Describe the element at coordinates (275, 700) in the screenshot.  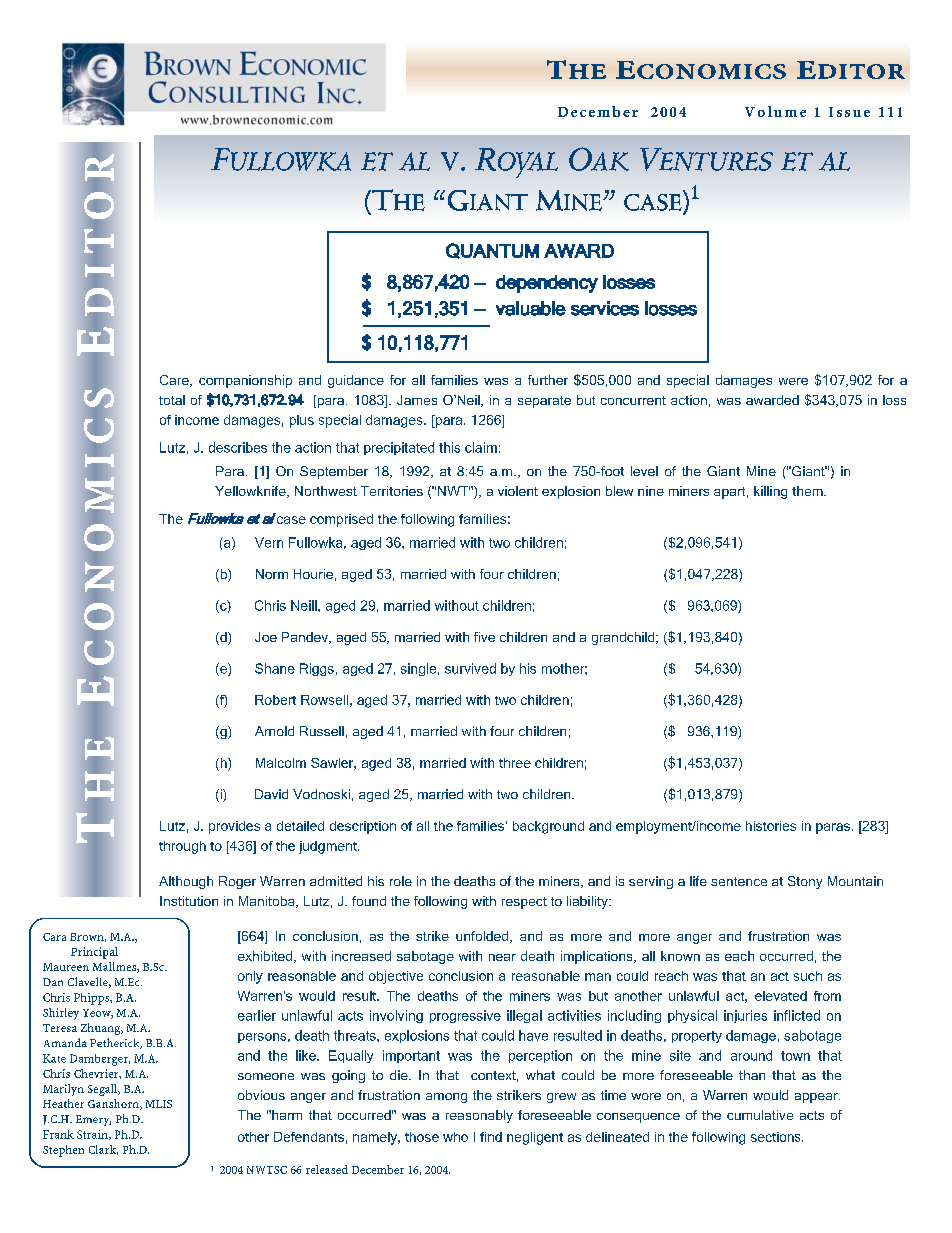
I see `Robert` at that location.
